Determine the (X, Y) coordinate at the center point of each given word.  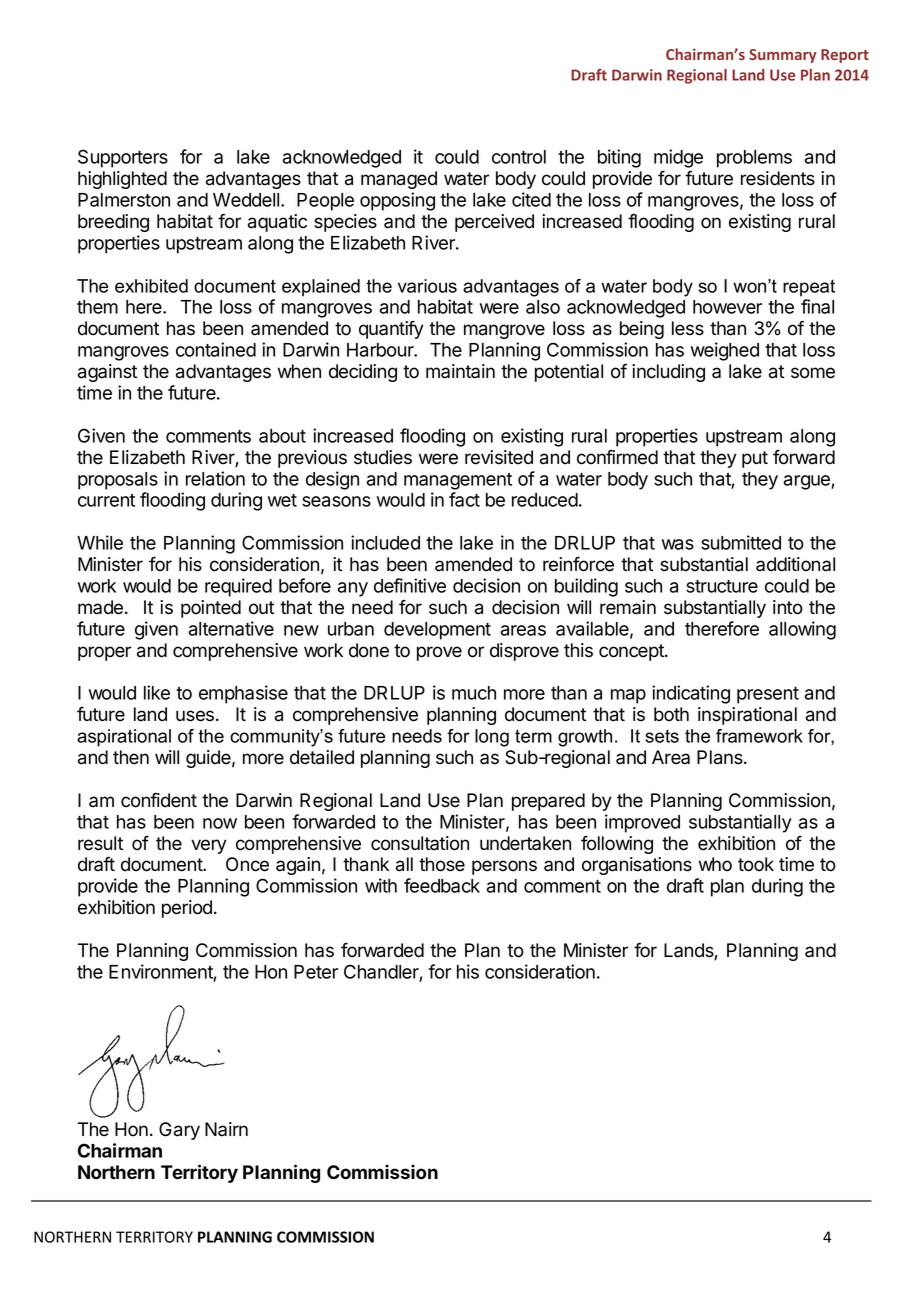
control (519, 157)
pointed (211, 609)
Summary (783, 56)
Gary (179, 1131)
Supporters (123, 158)
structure (722, 586)
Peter (316, 972)
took (756, 864)
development (437, 631)
